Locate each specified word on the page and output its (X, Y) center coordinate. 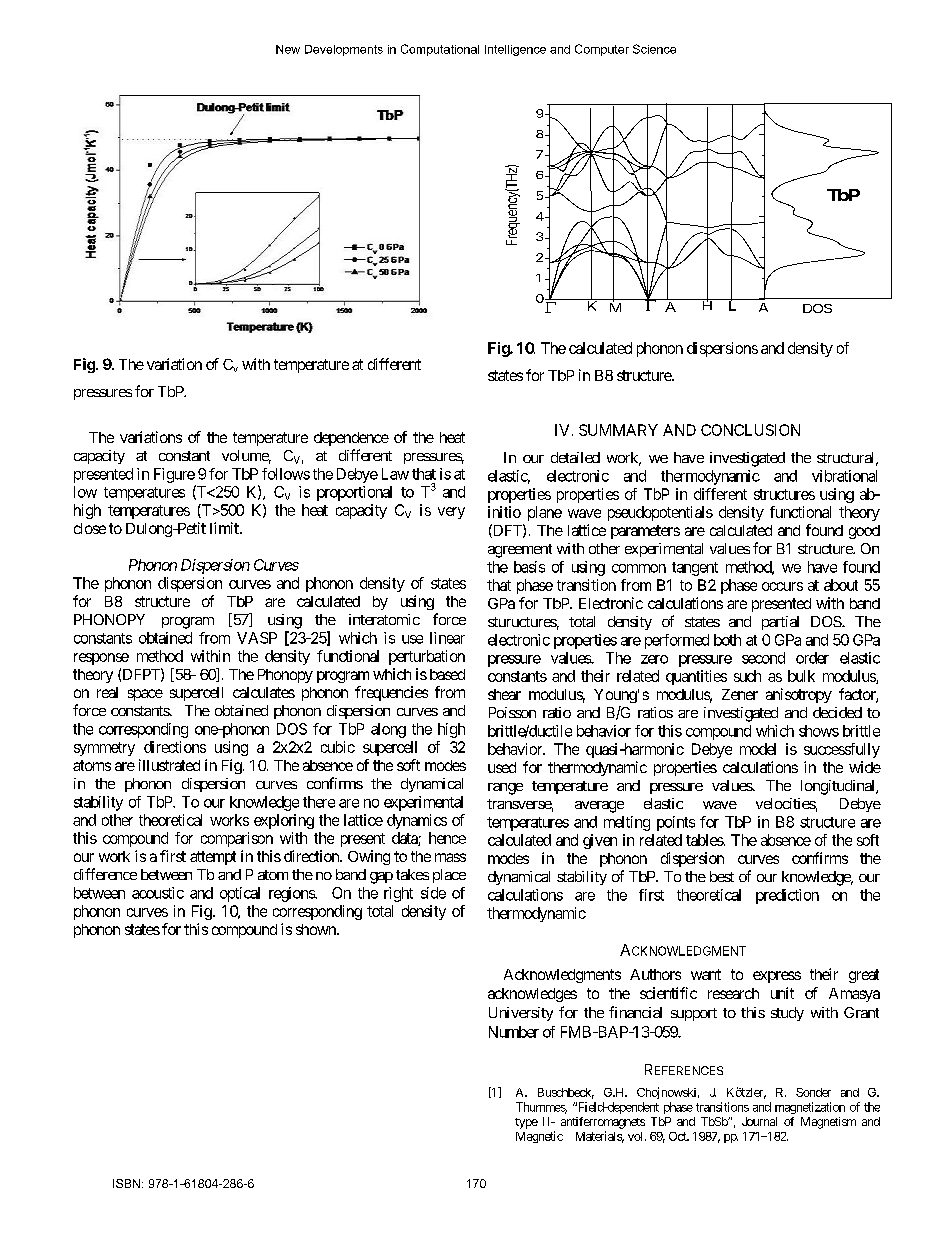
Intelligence (515, 50)
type (526, 1123)
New (288, 49)
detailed (575, 457)
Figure (174, 475)
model (758, 749)
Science (654, 49)
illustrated (169, 765)
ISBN (126, 1183)
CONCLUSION (750, 430)
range (505, 789)
